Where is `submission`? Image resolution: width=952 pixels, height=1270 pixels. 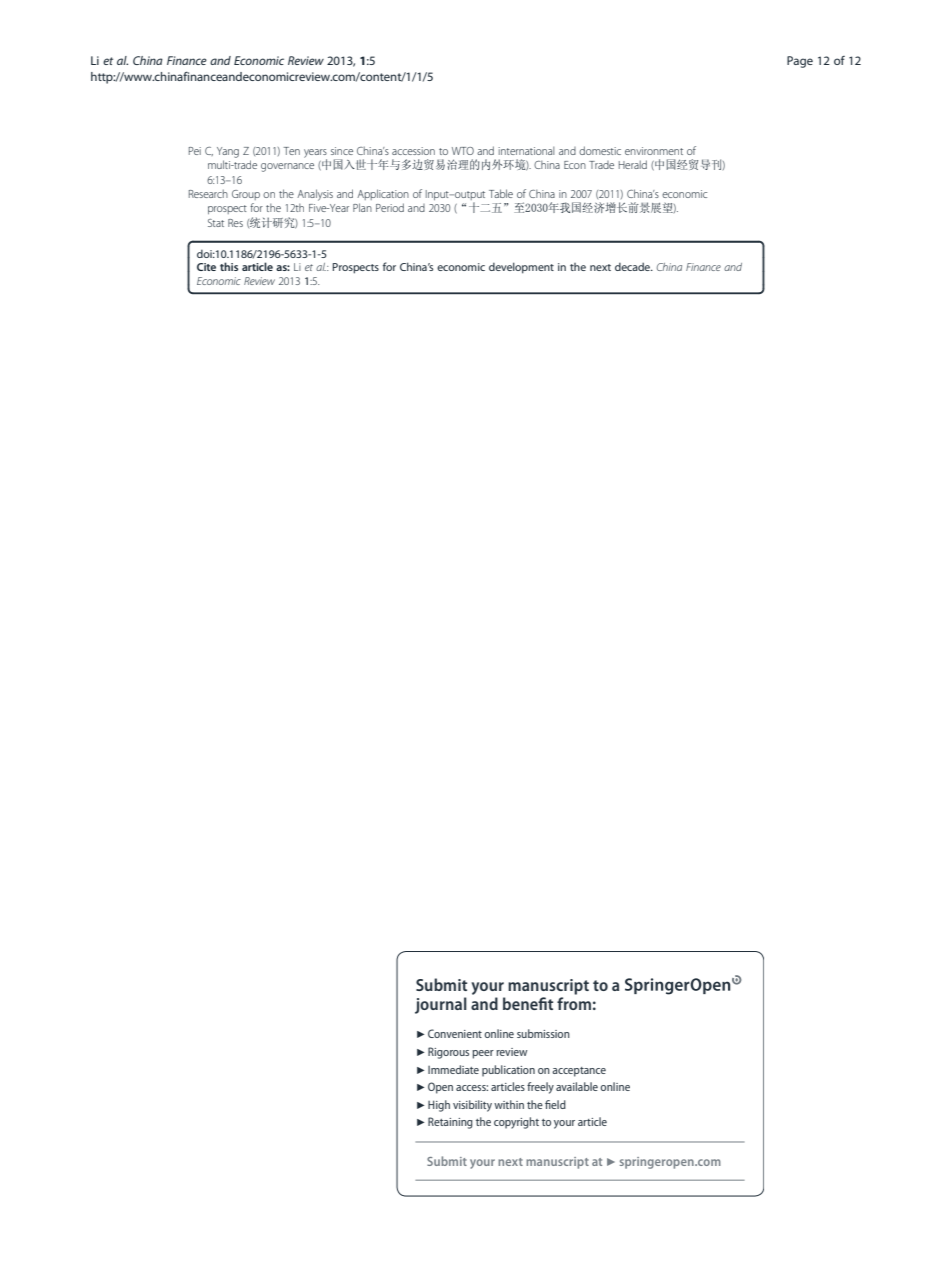 submission is located at coordinates (543, 1033).
